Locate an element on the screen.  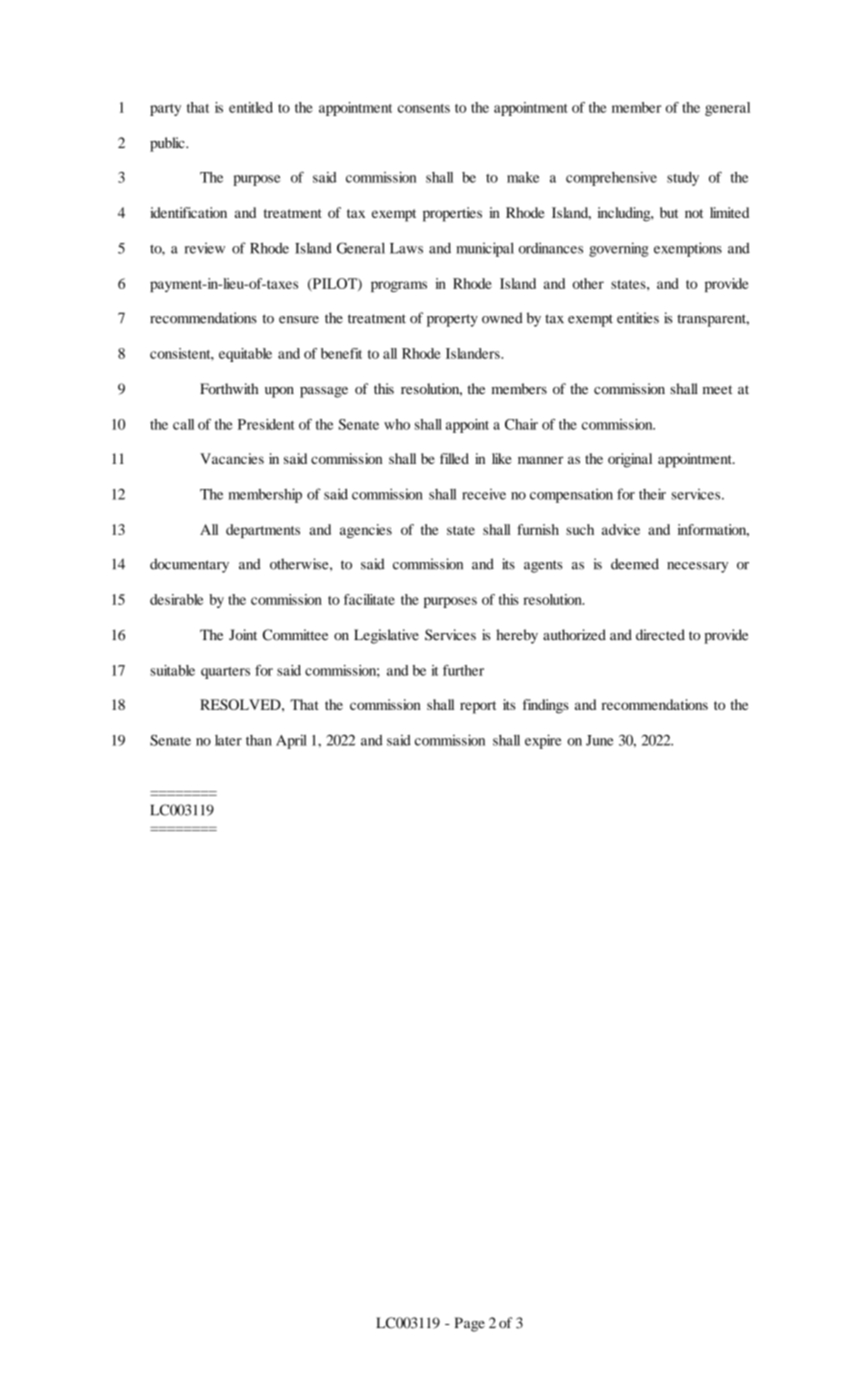
than is located at coordinates (259, 740).
